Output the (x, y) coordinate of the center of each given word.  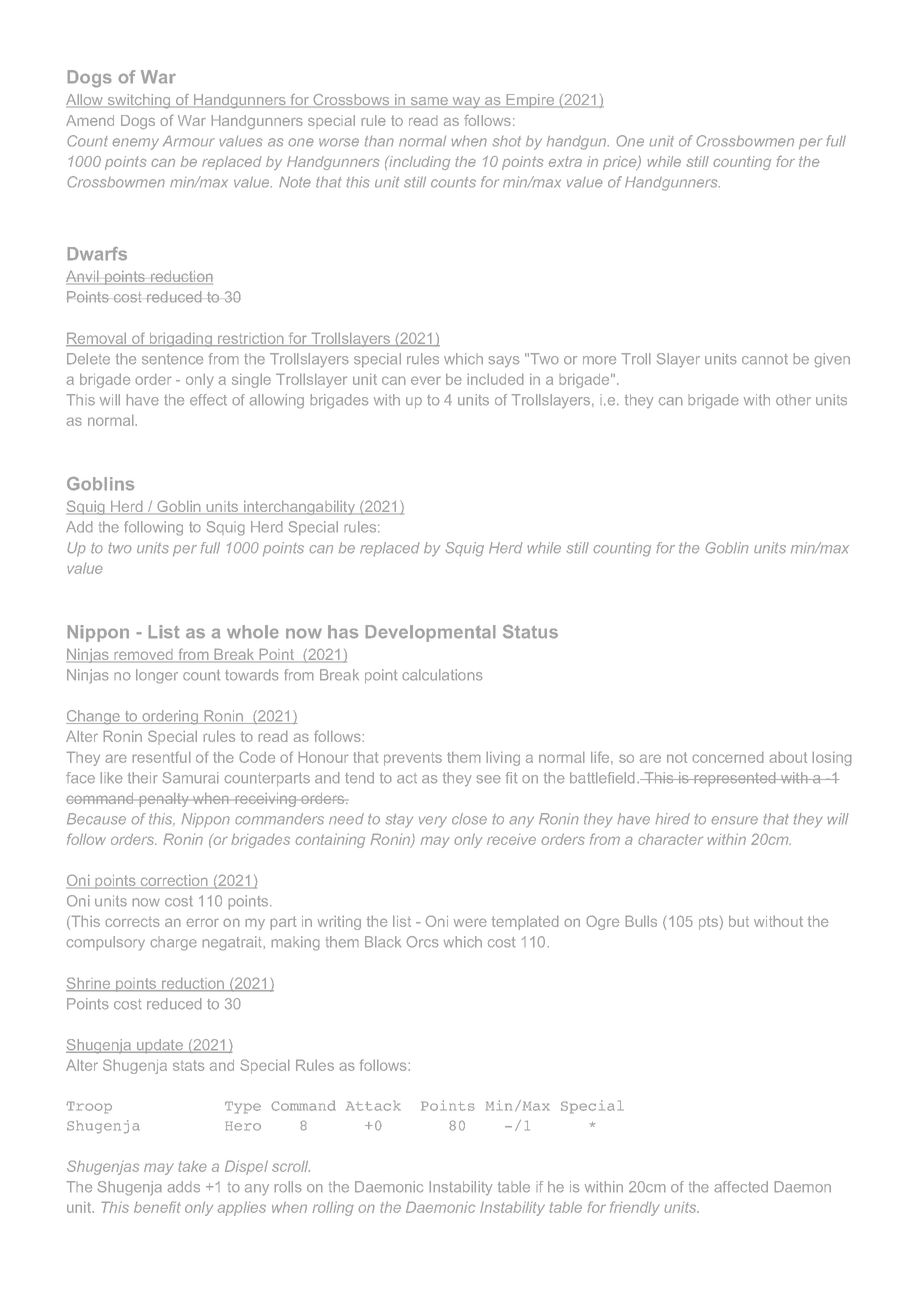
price (621, 163)
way (466, 103)
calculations (442, 675)
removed (143, 656)
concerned (728, 757)
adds (184, 1187)
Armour (189, 141)
